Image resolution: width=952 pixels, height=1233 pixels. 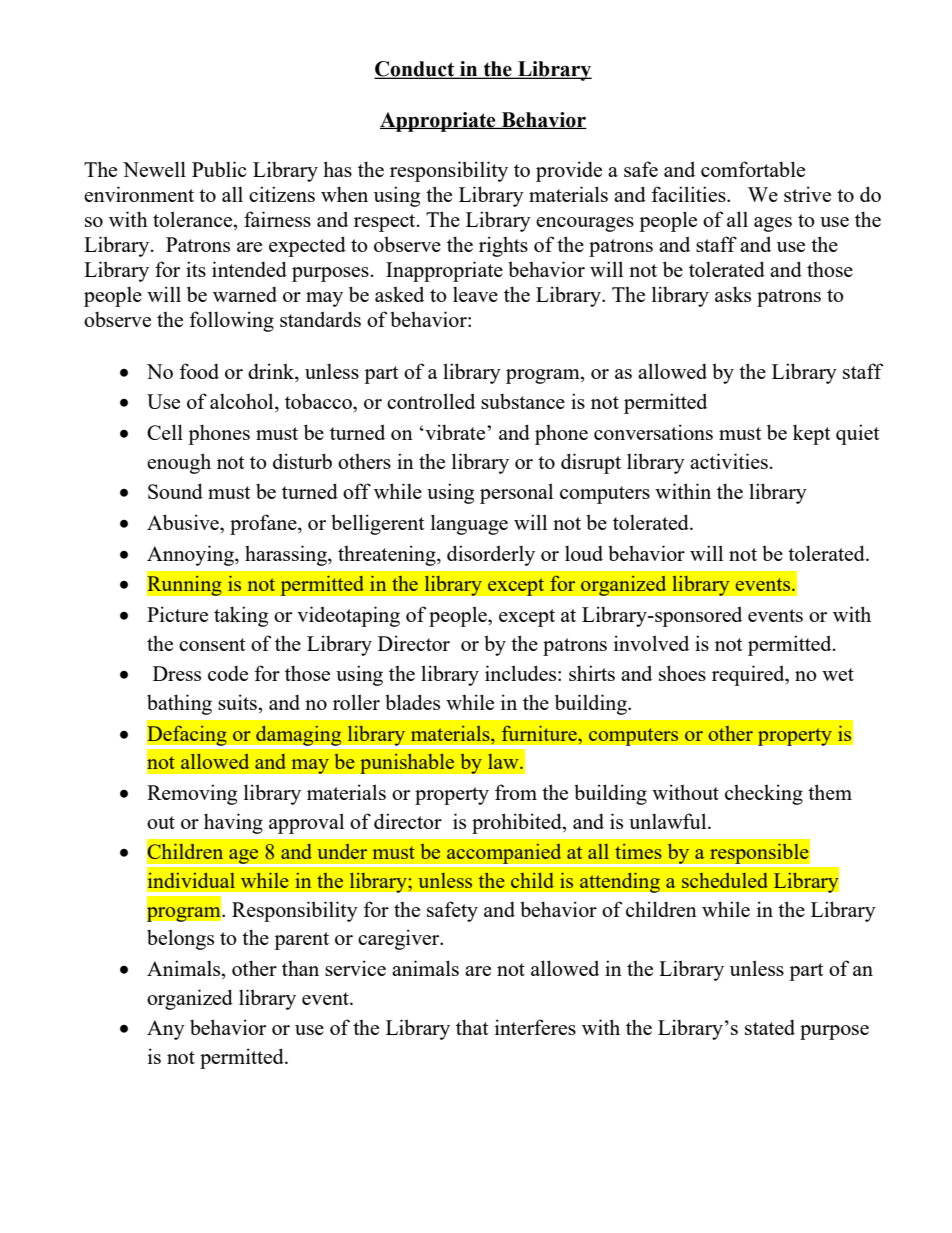 I want to click on Annoying, so click(x=191, y=555).
